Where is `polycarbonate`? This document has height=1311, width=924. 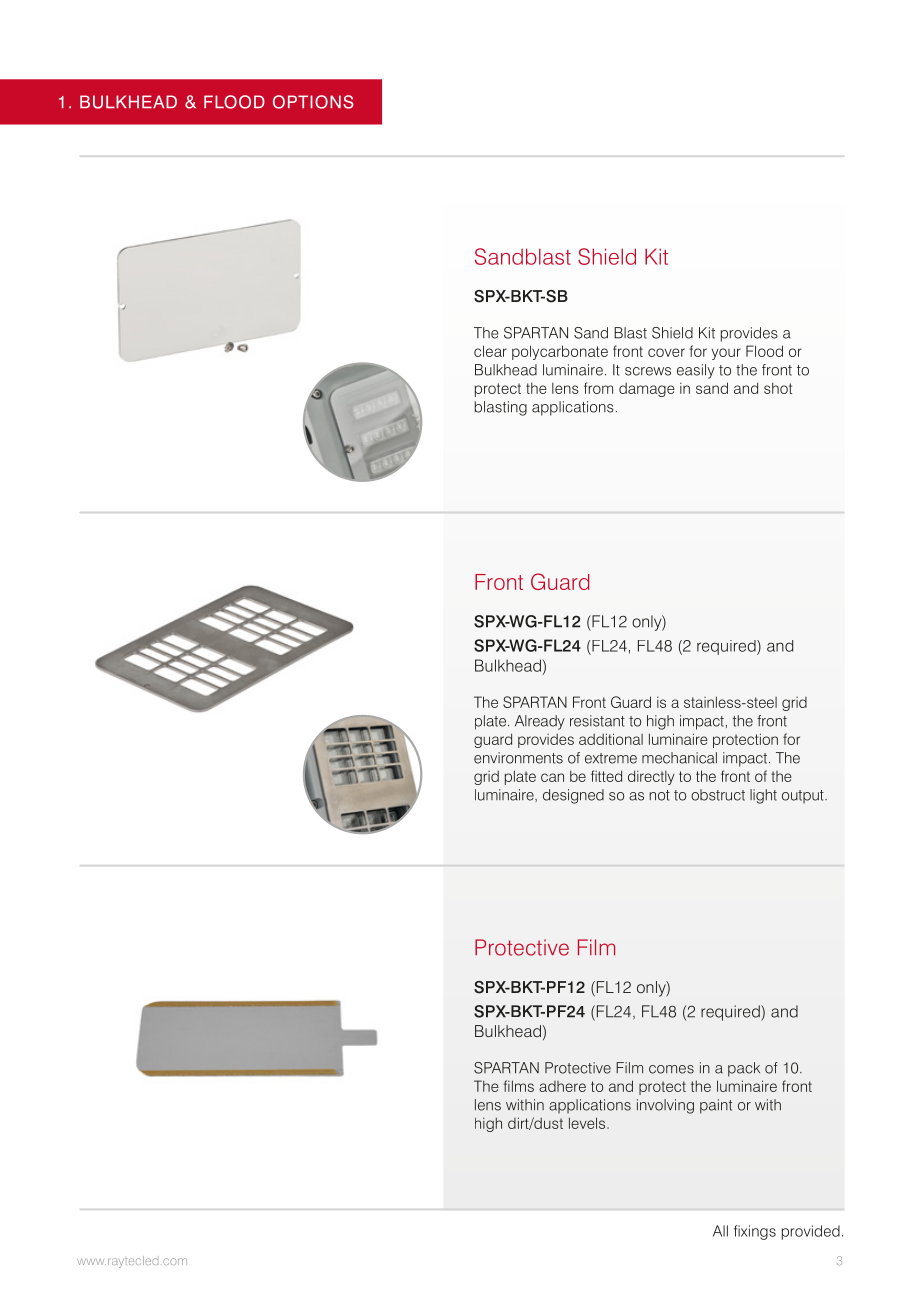
polycarbonate is located at coordinates (560, 352).
